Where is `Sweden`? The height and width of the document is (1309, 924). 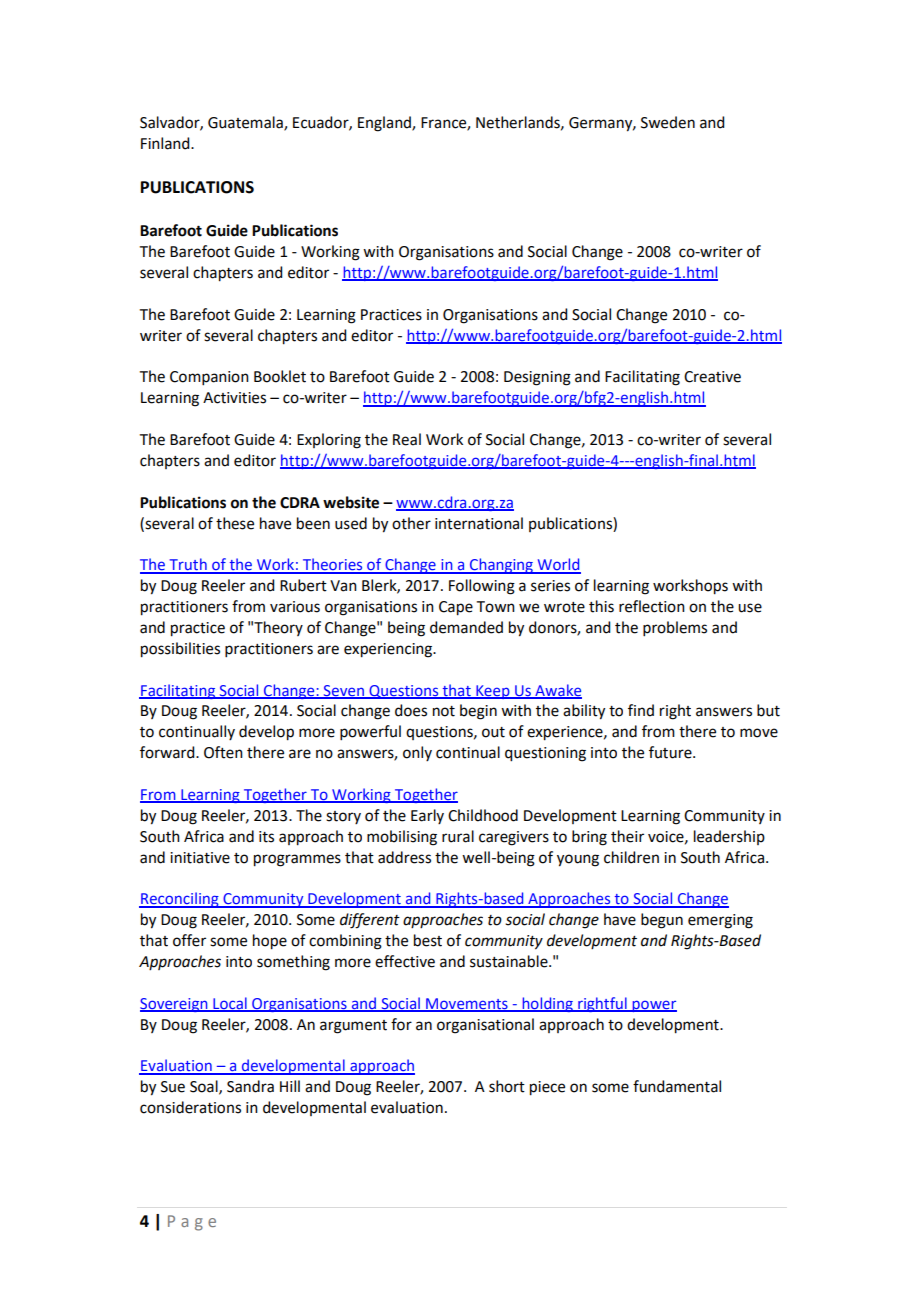
Sweden is located at coordinates (668, 122).
